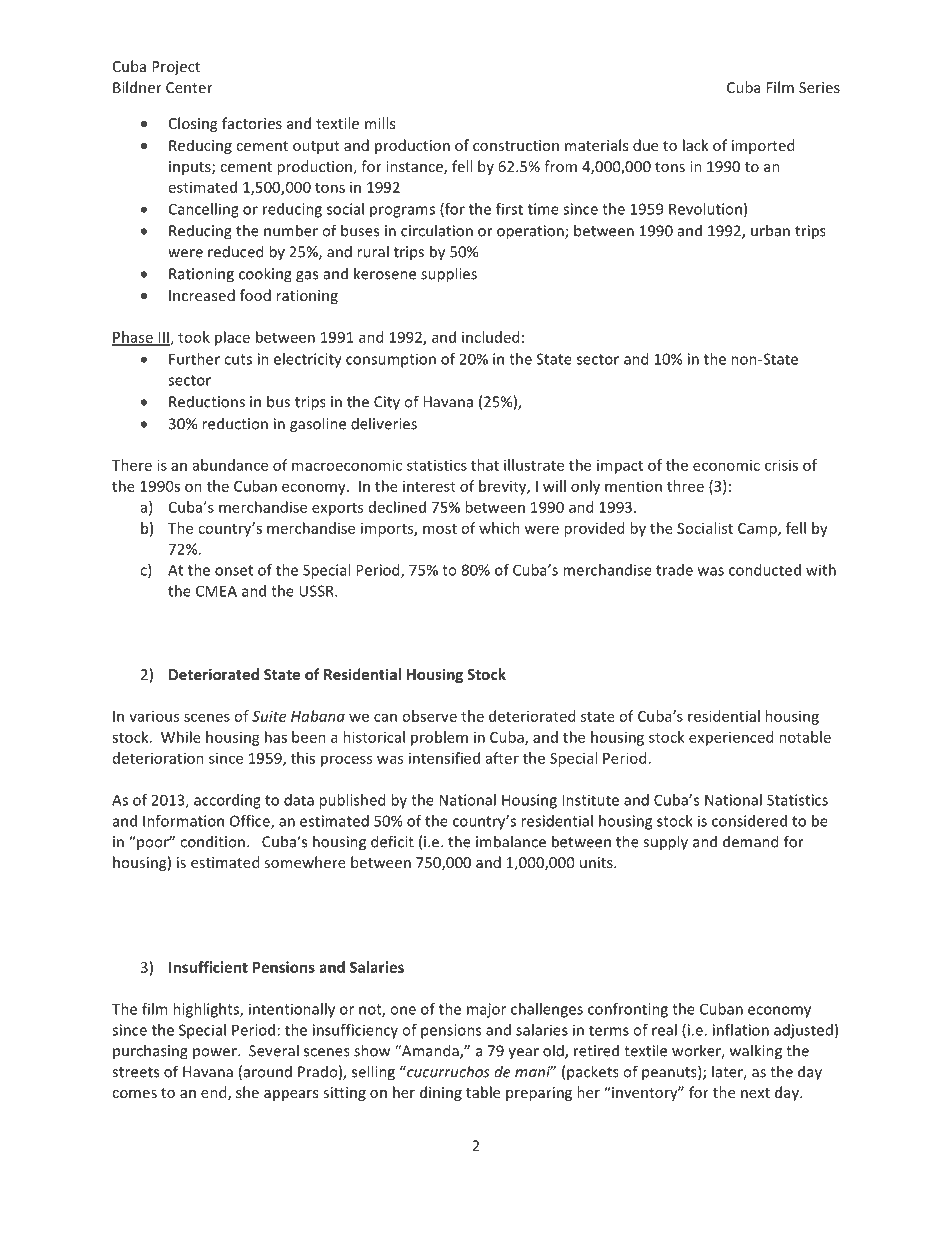 Image resolution: width=952 pixels, height=1233 pixels. I want to click on Center, so click(189, 87).
